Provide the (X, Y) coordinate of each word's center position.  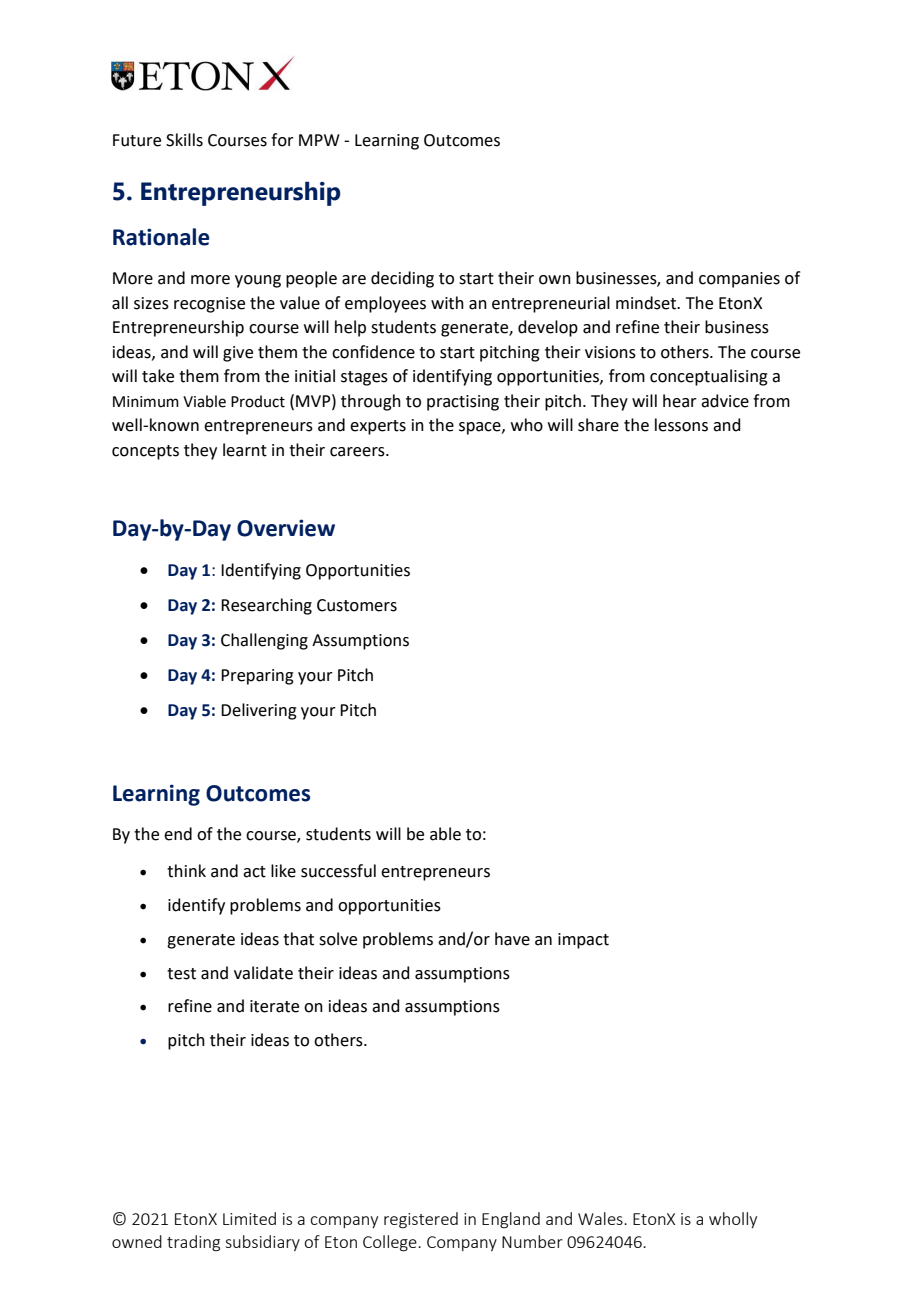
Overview (286, 528)
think (186, 871)
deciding (402, 279)
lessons (681, 425)
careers (358, 452)
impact (583, 941)
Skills (184, 140)
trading (193, 1243)
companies (739, 280)
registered (421, 1220)
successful (338, 871)
